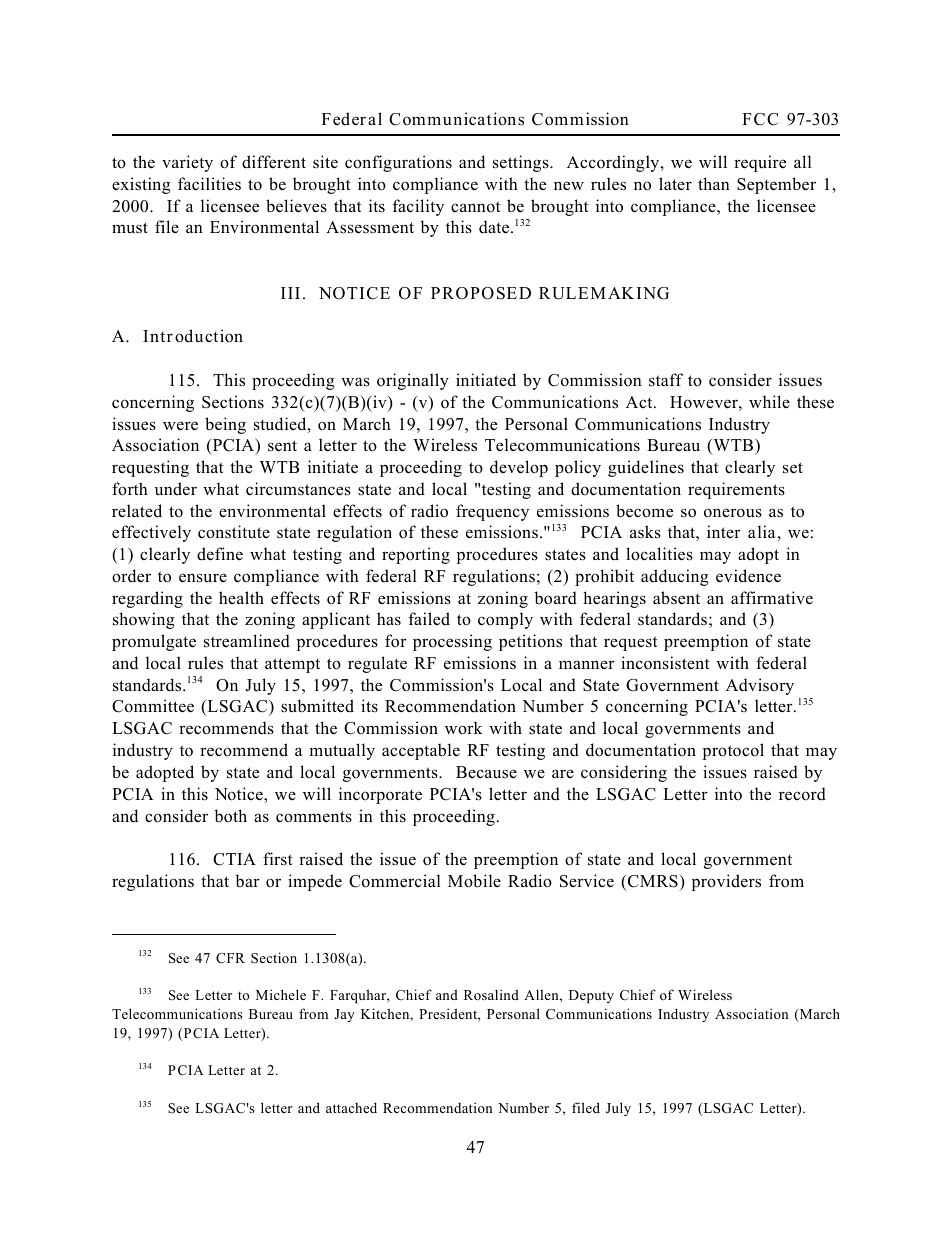 This screenshot has height=1233, width=952. Describe the element at coordinates (281, 994) in the screenshot. I see `Michele` at that location.
